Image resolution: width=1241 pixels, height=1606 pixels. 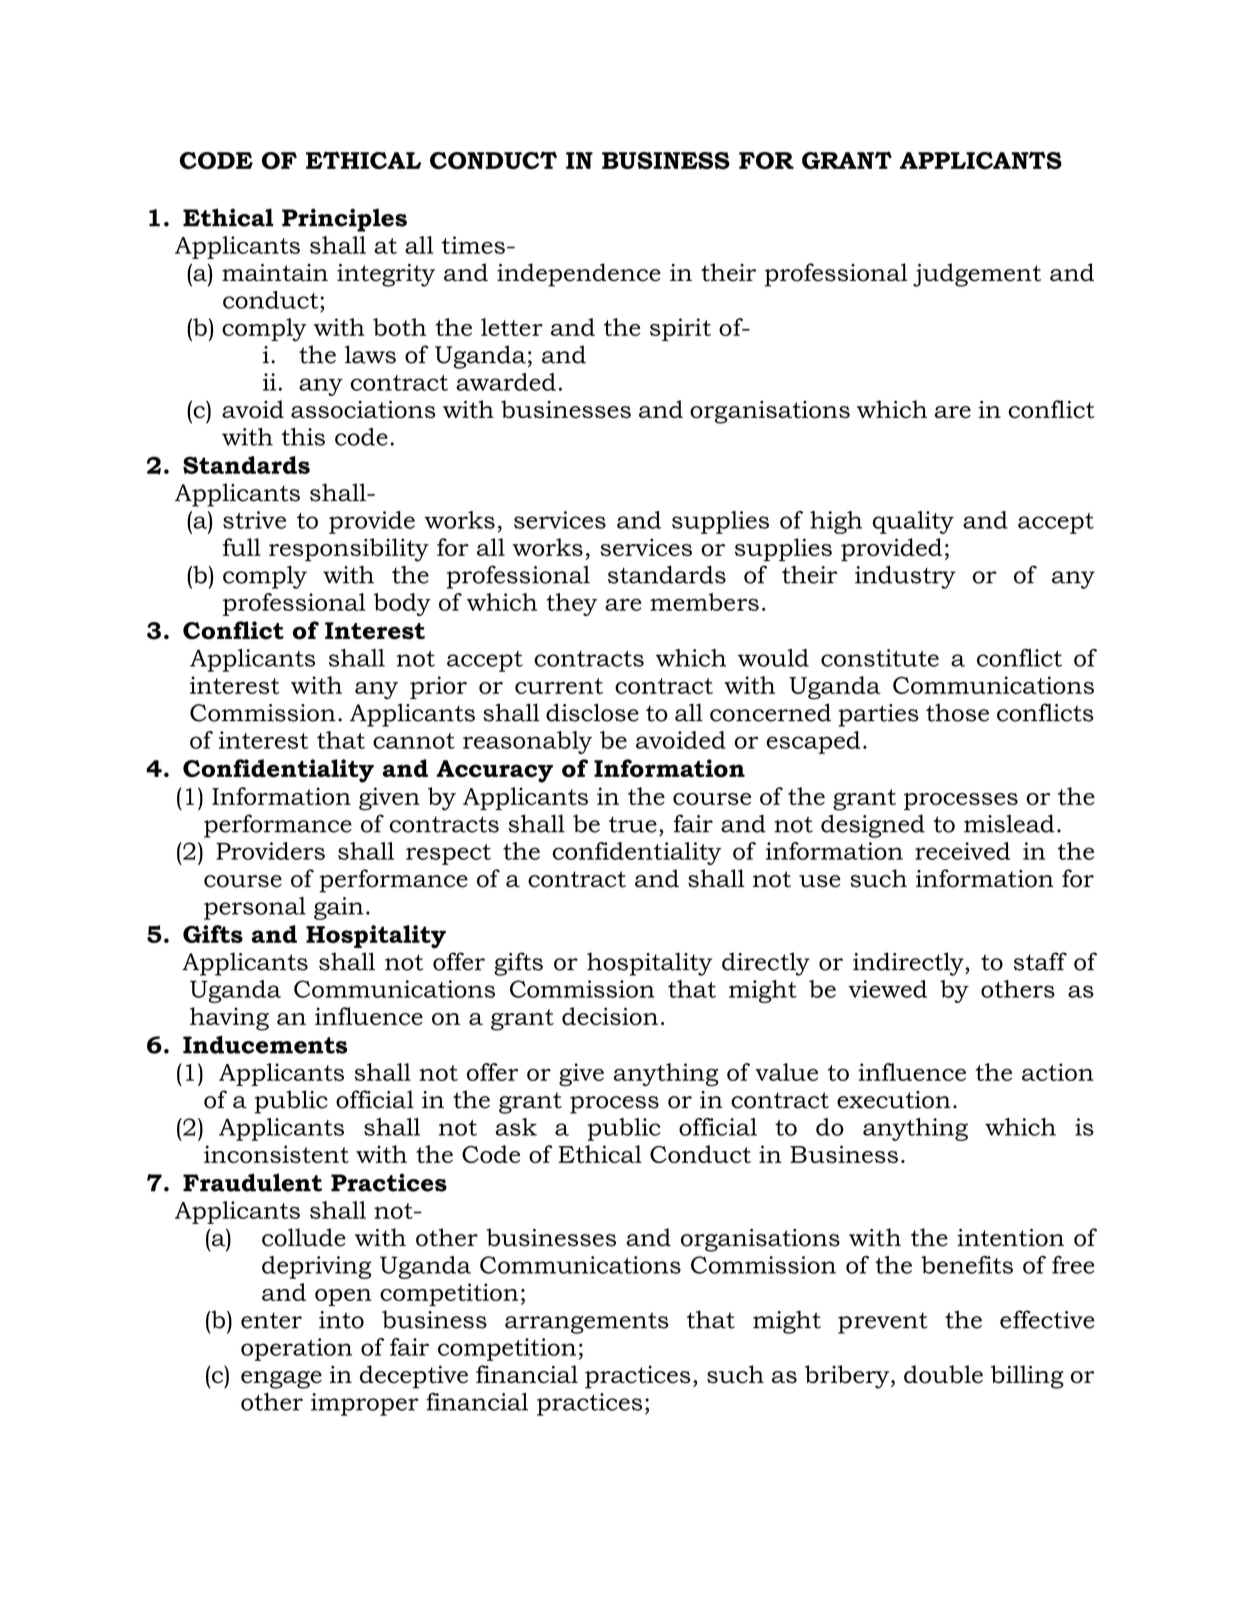 What do you see at coordinates (414, 741) in the document?
I see `cannot` at bounding box center [414, 741].
